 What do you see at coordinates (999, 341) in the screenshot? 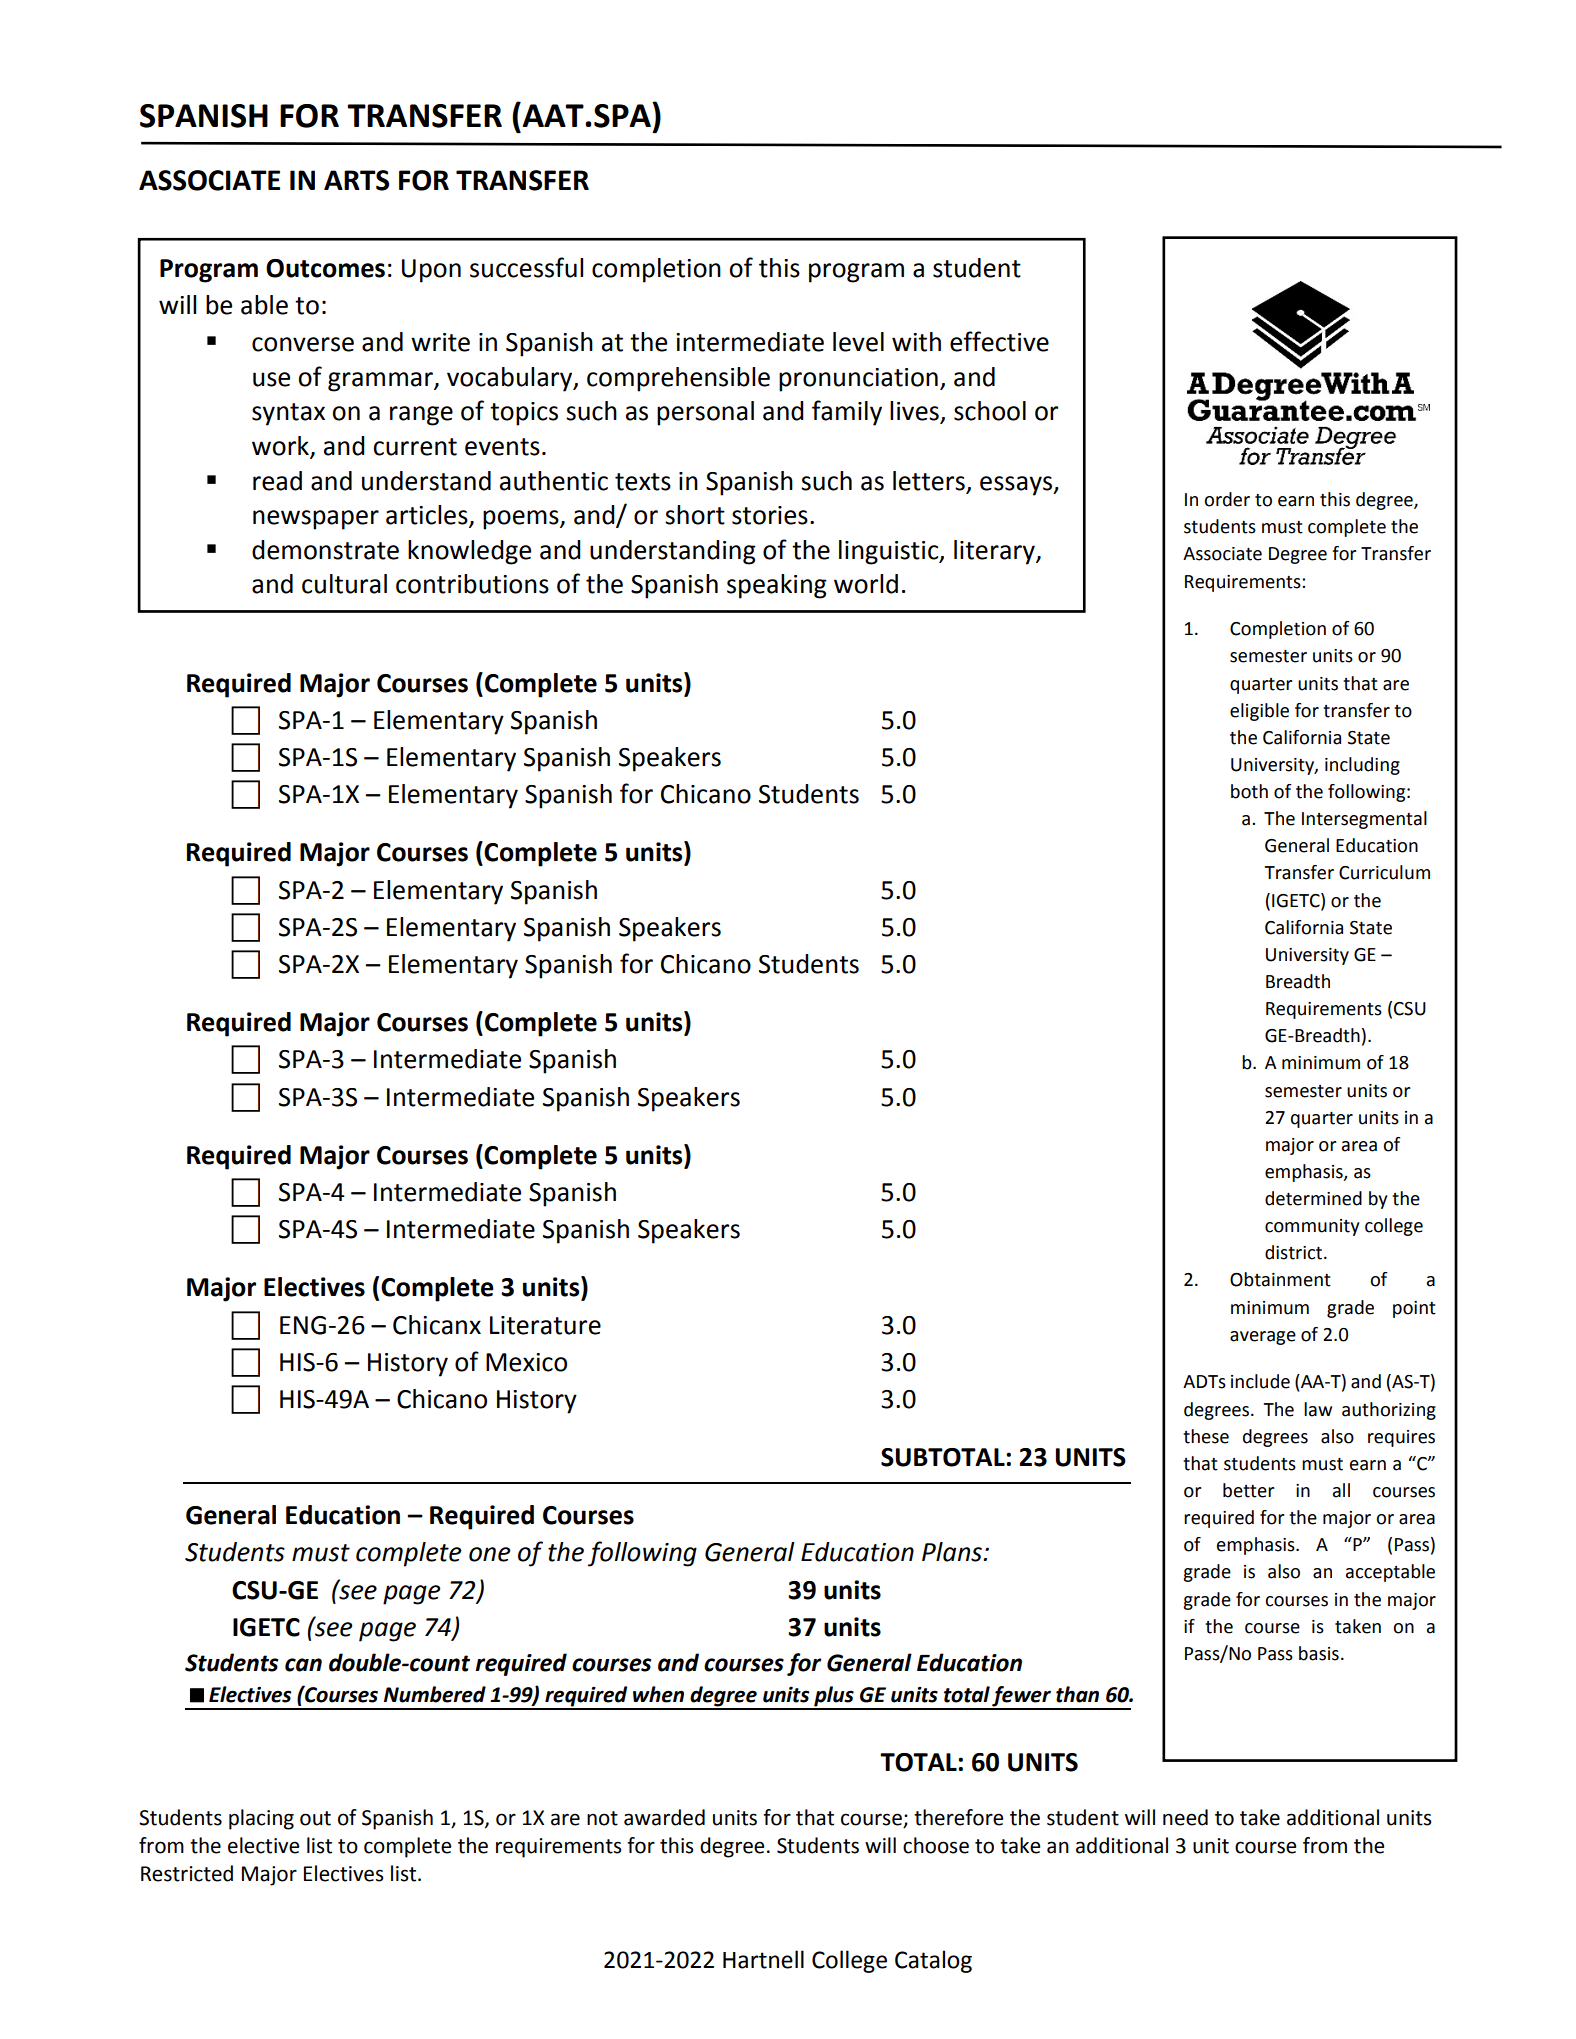
I see `effective` at bounding box center [999, 341].
